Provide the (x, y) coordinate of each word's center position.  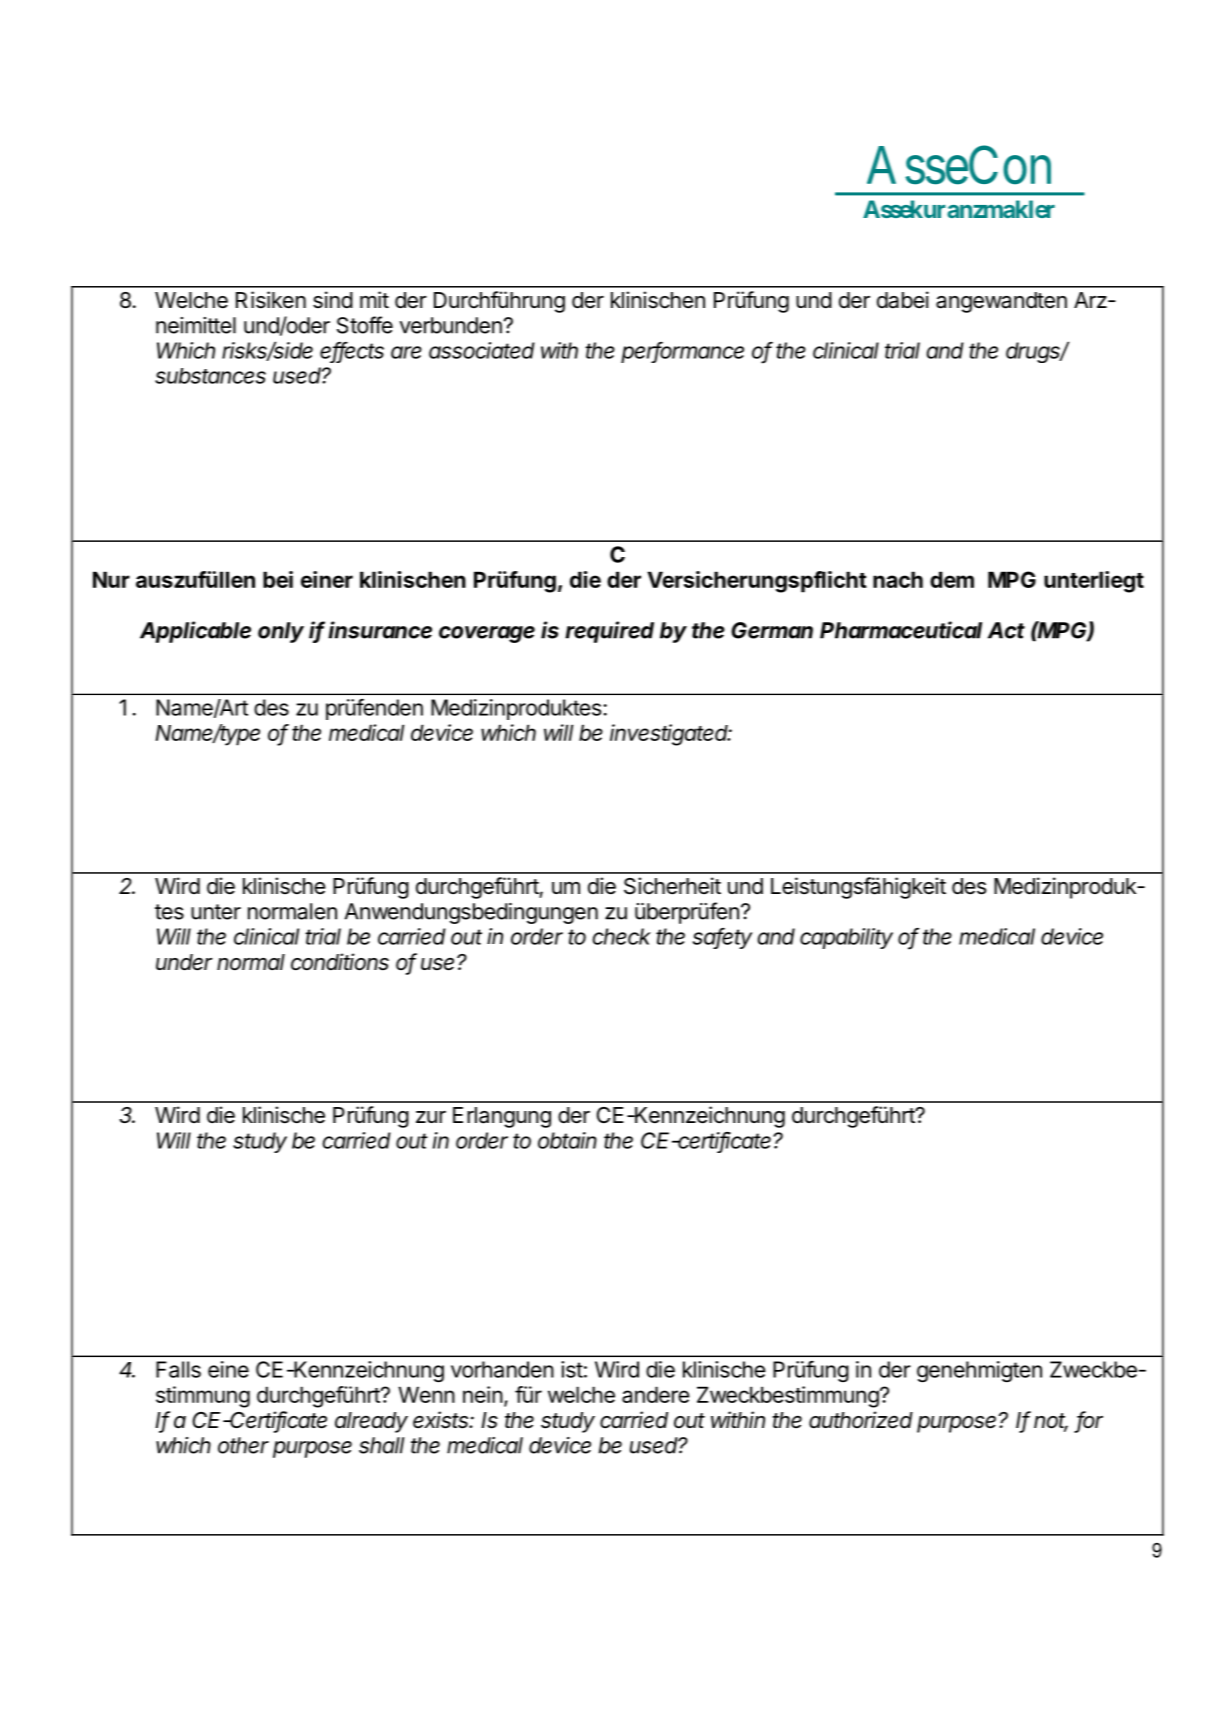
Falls (178, 1369)
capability (846, 938)
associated (482, 350)
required (609, 632)
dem (952, 579)
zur (431, 1117)
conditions (340, 962)
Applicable (195, 632)
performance (682, 352)
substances (210, 376)
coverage (487, 634)
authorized (861, 1420)
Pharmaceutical (901, 630)
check (622, 936)
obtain (567, 1140)
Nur (111, 579)
